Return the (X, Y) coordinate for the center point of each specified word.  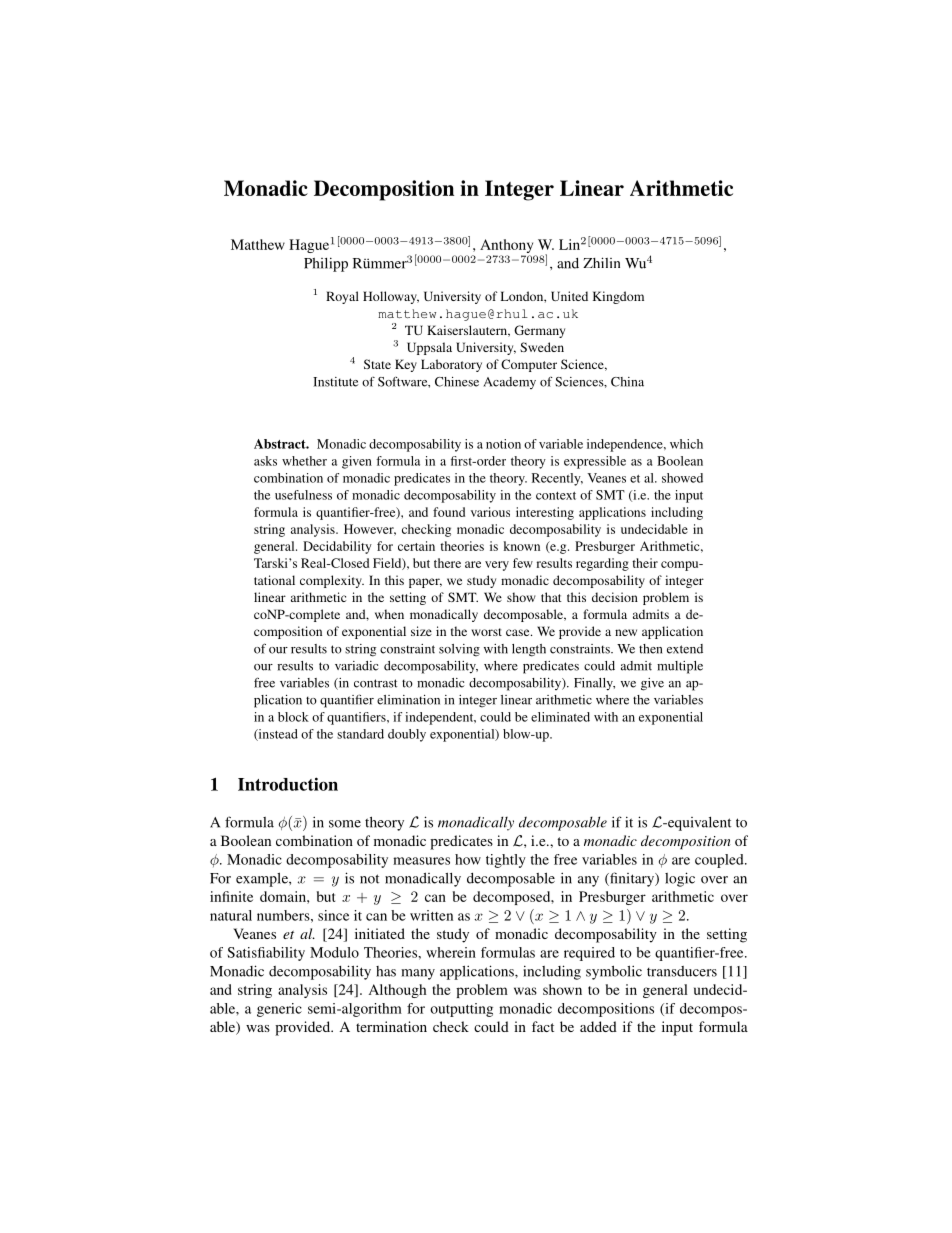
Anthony (508, 247)
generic (279, 1010)
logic (680, 879)
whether (304, 461)
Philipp (326, 264)
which (686, 444)
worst (486, 632)
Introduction (288, 784)
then (650, 649)
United (569, 296)
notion (503, 444)
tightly (506, 861)
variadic (357, 666)
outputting (461, 1010)
